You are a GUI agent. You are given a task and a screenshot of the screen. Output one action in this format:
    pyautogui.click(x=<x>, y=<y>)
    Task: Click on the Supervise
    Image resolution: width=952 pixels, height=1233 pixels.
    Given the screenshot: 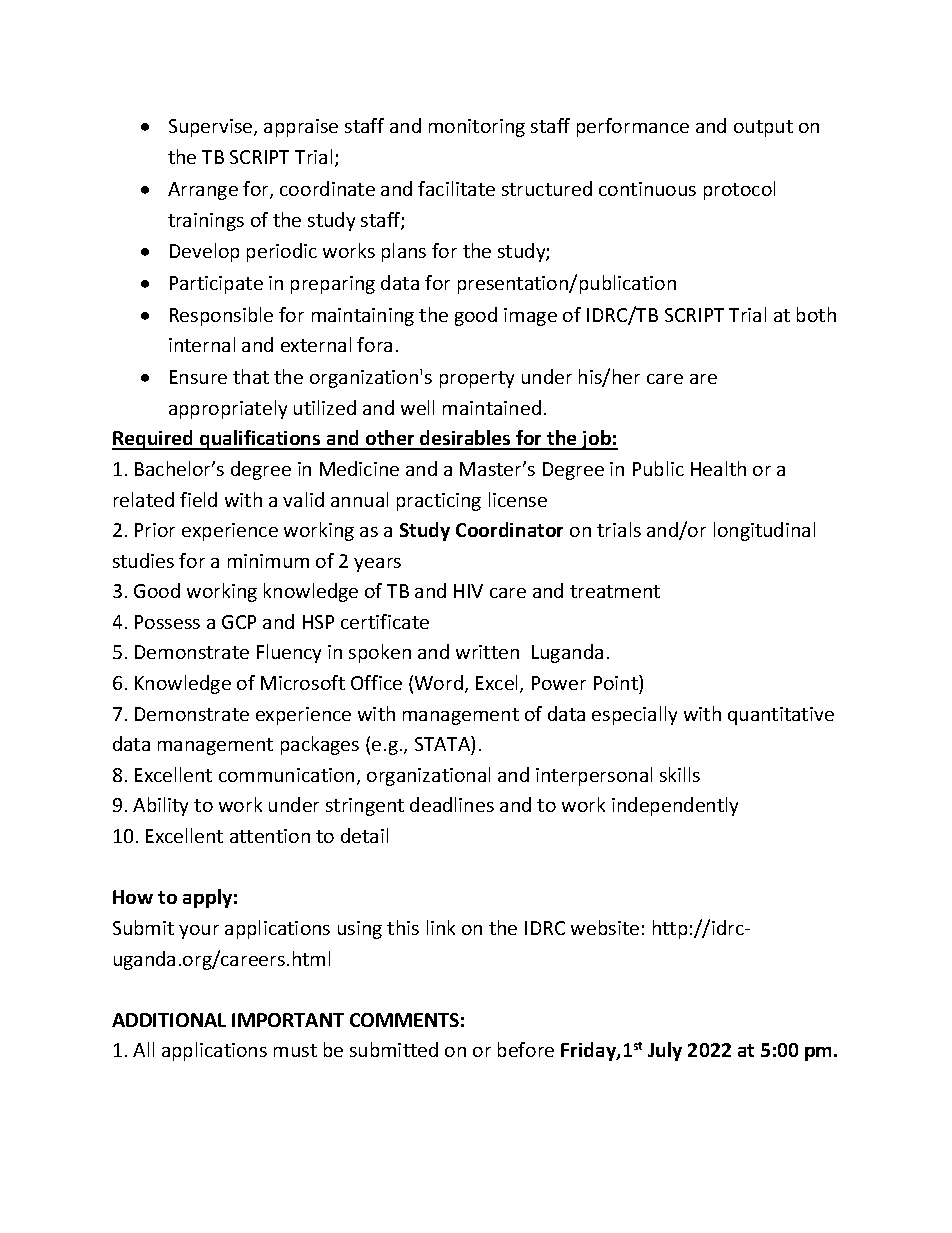 What is the action you would take?
    pyautogui.click(x=212, y=128)
